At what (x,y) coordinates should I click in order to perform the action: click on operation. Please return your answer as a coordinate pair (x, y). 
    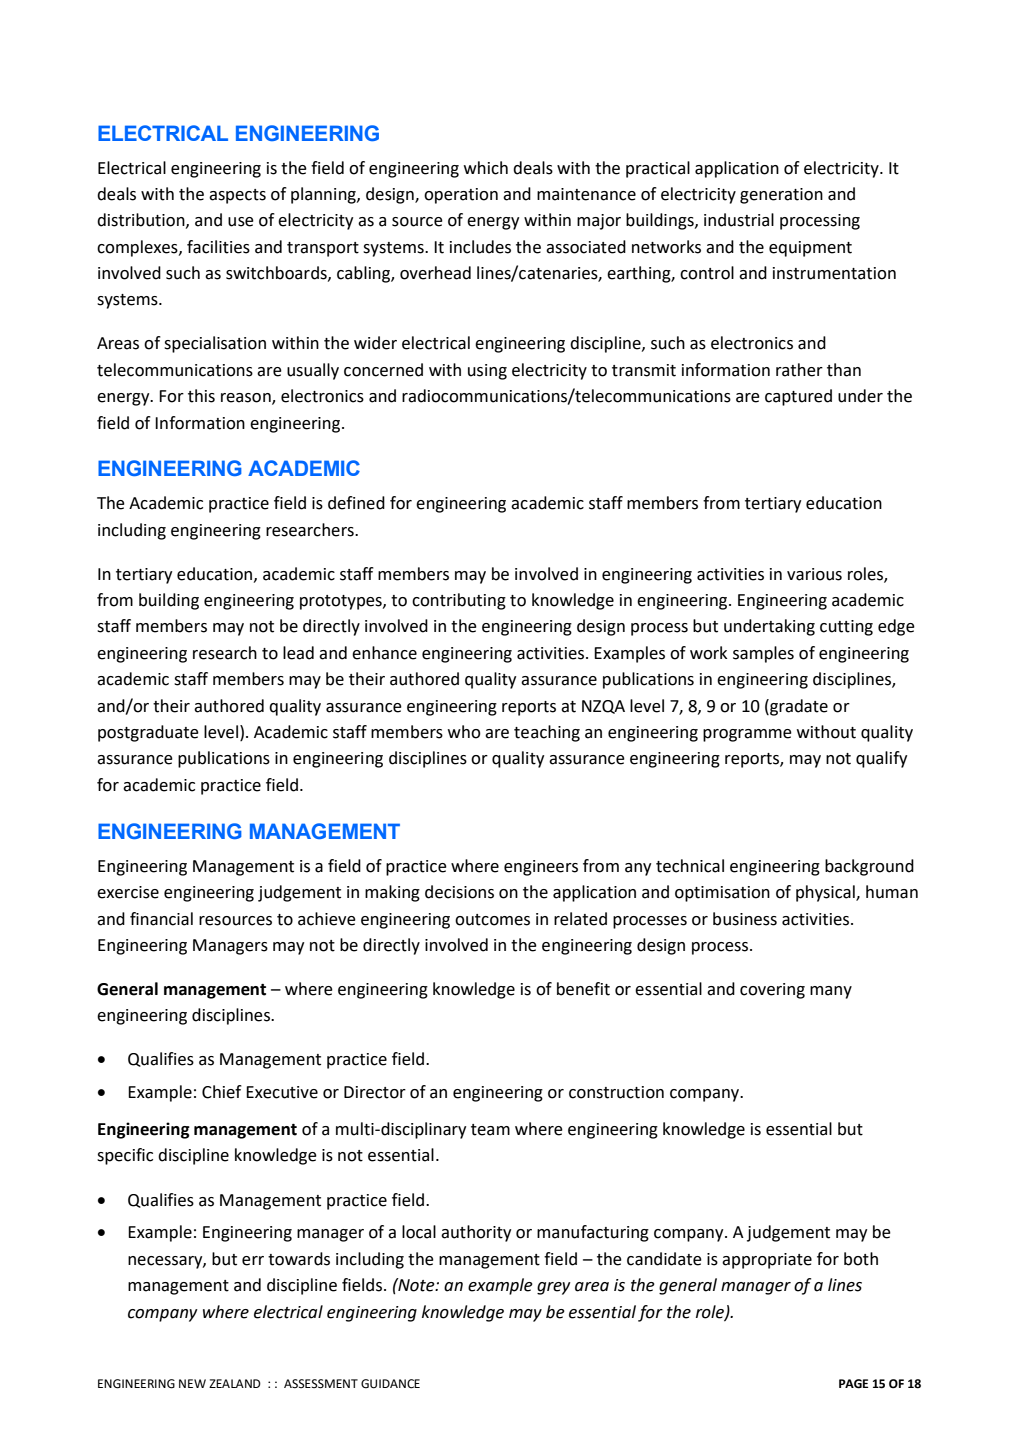
    Looking at the image, I should click on (461, 196).
